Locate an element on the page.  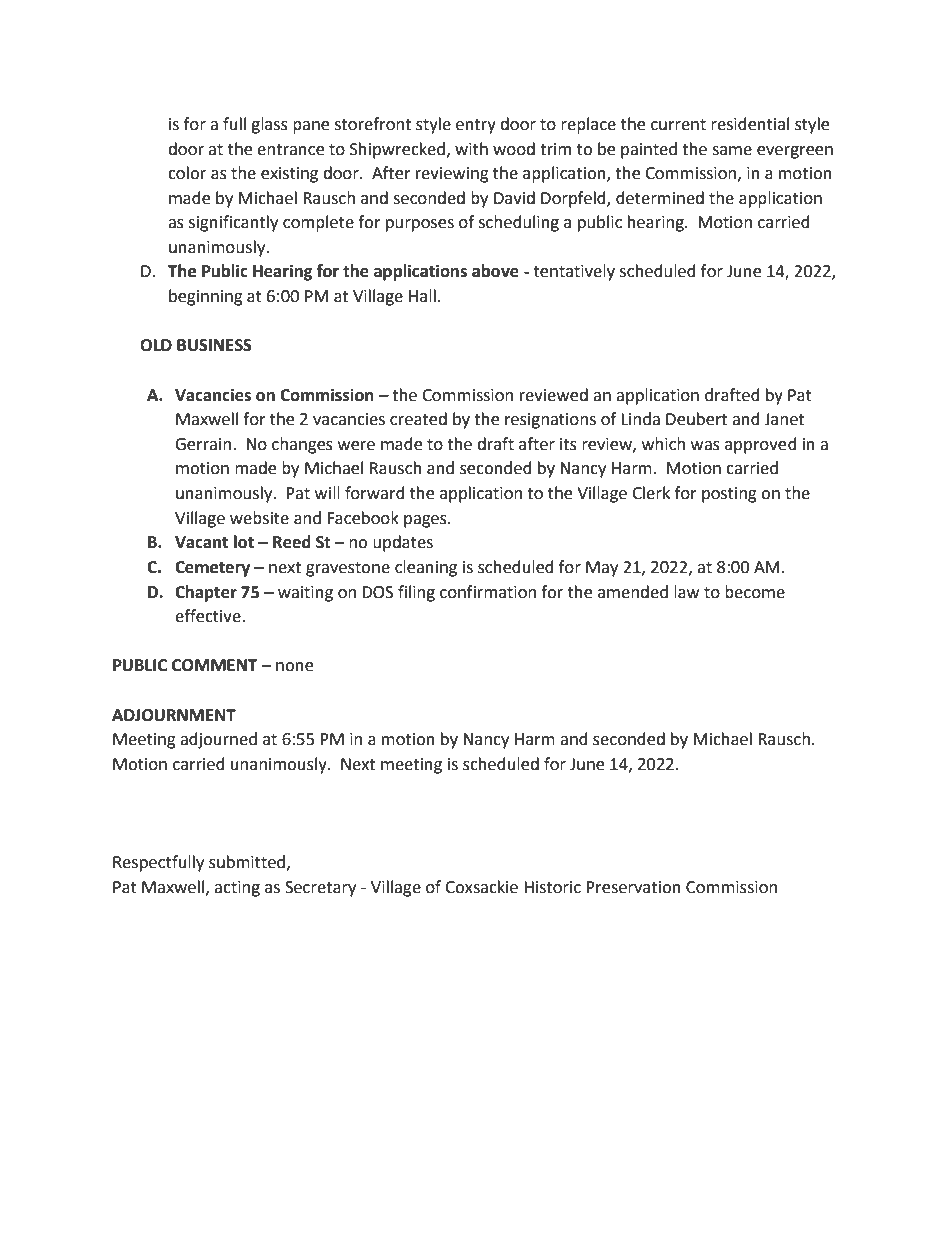
Historic is located at coordinates (552, 887).
